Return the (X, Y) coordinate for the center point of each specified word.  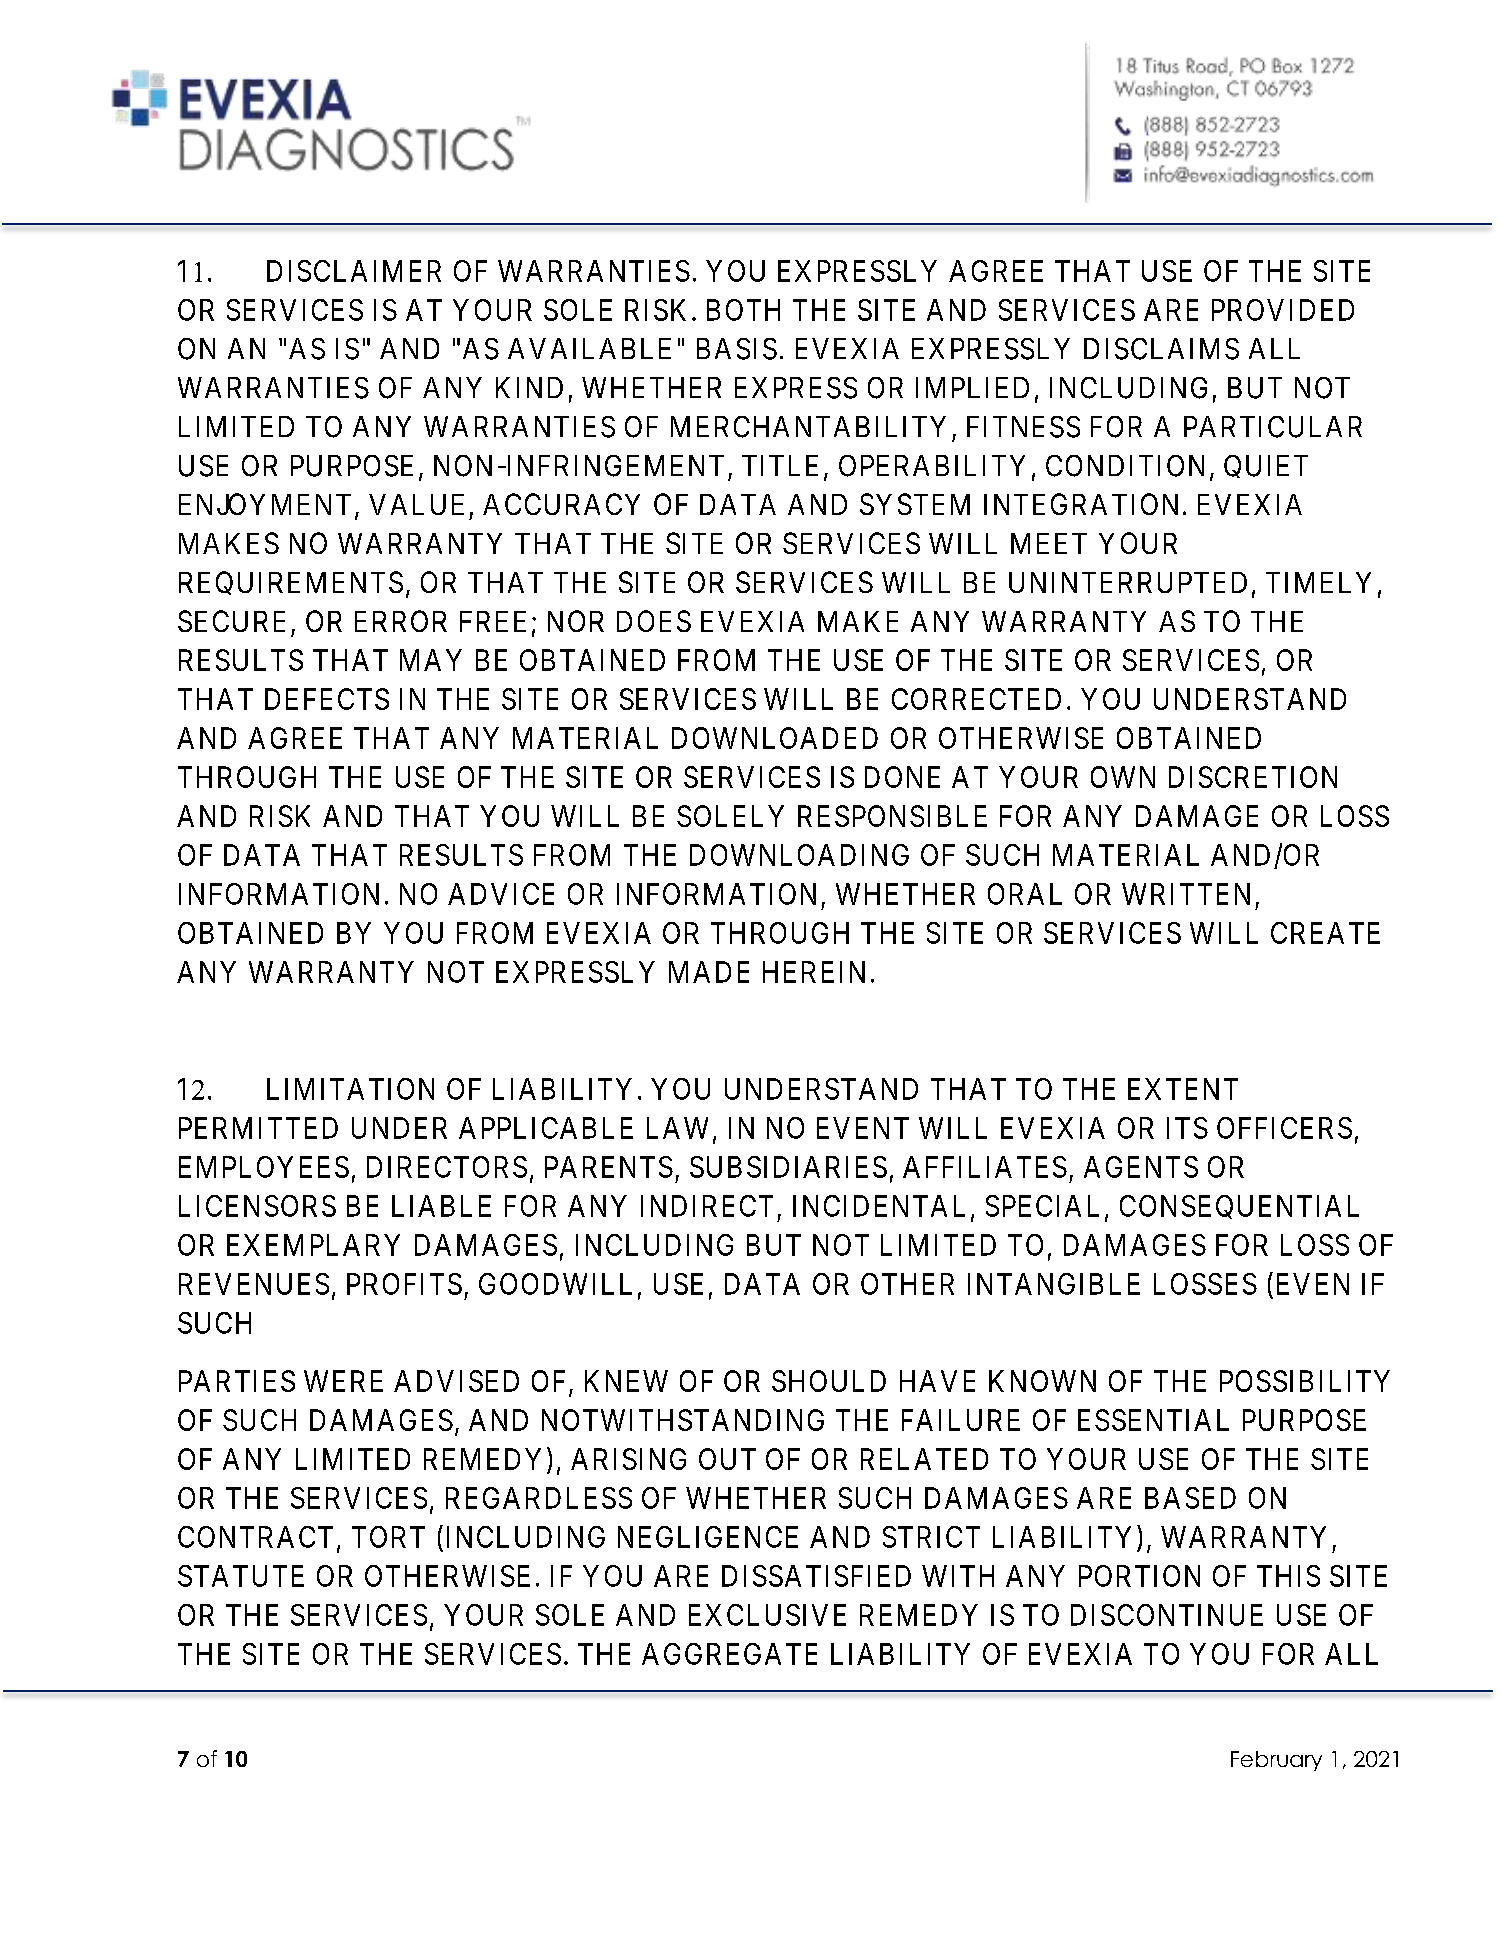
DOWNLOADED (775, 738)
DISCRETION (1253, 777)
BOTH (743, 310)
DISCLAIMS (1161, 349)
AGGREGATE (729, 1654)
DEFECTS (327, 699)
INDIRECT (707, 1206)
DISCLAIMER (354, 271)
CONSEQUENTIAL (1239, 1207)
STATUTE (241, 1576)
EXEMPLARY (313, 1245)
